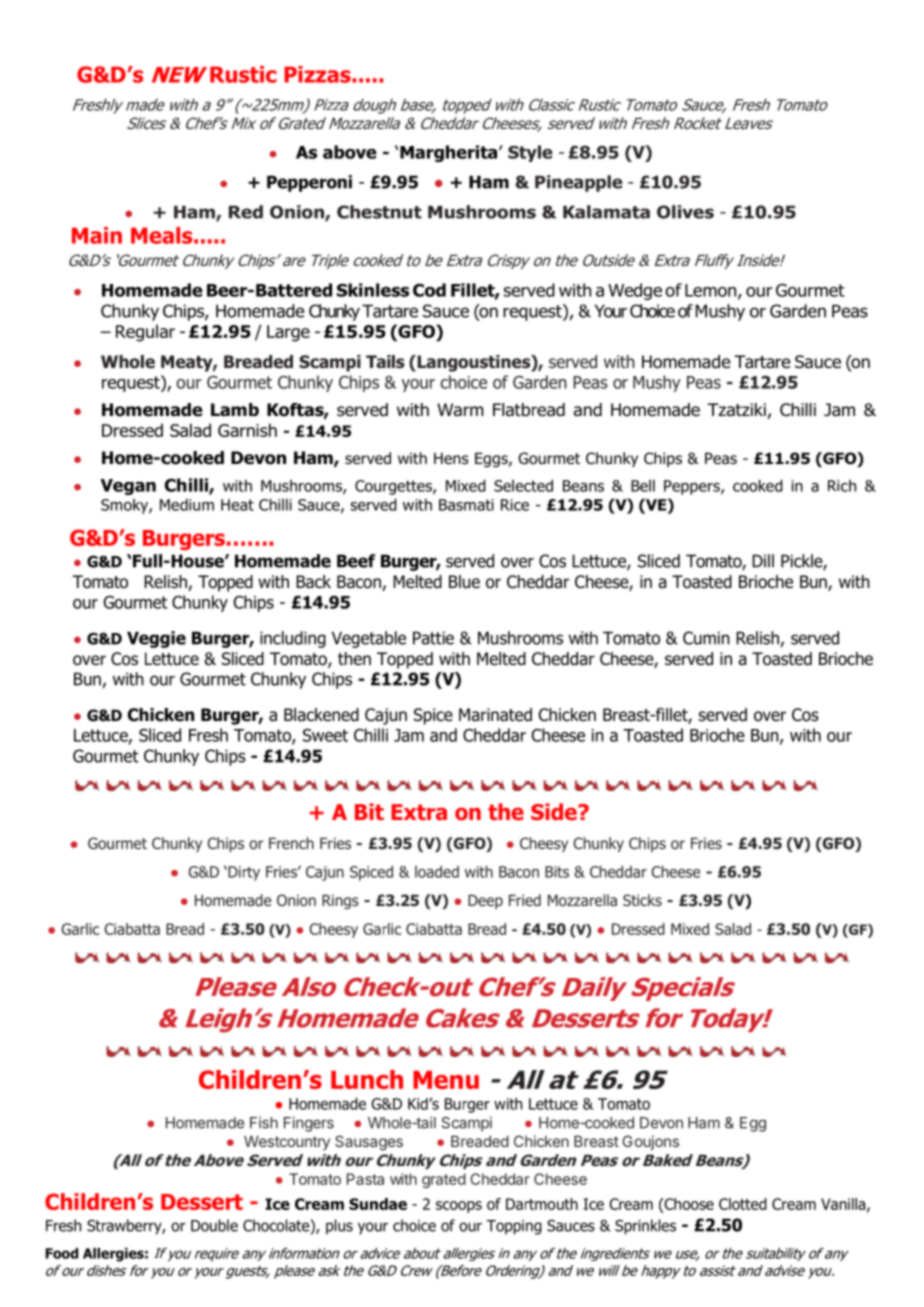 This image has height=1307, width=924. What do you see at coordinates (214, 1225) in the image?
I see `Double` at bounding box center [214, 1225].
